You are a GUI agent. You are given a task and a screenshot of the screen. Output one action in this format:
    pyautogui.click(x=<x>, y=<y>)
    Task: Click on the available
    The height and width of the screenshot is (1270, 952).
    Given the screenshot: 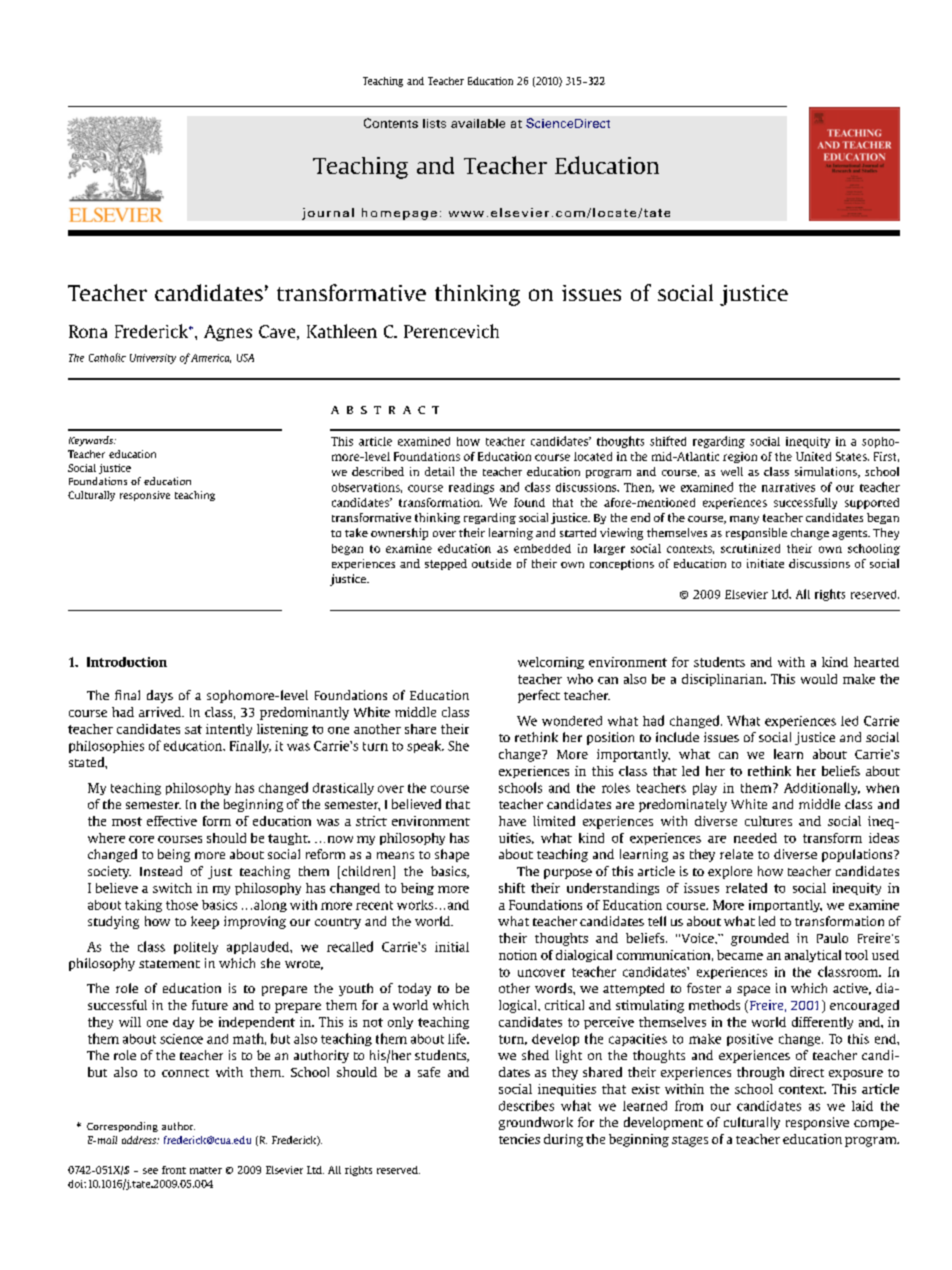 What is the action you would take?
    pyautogui.click(x=478, y=123)
